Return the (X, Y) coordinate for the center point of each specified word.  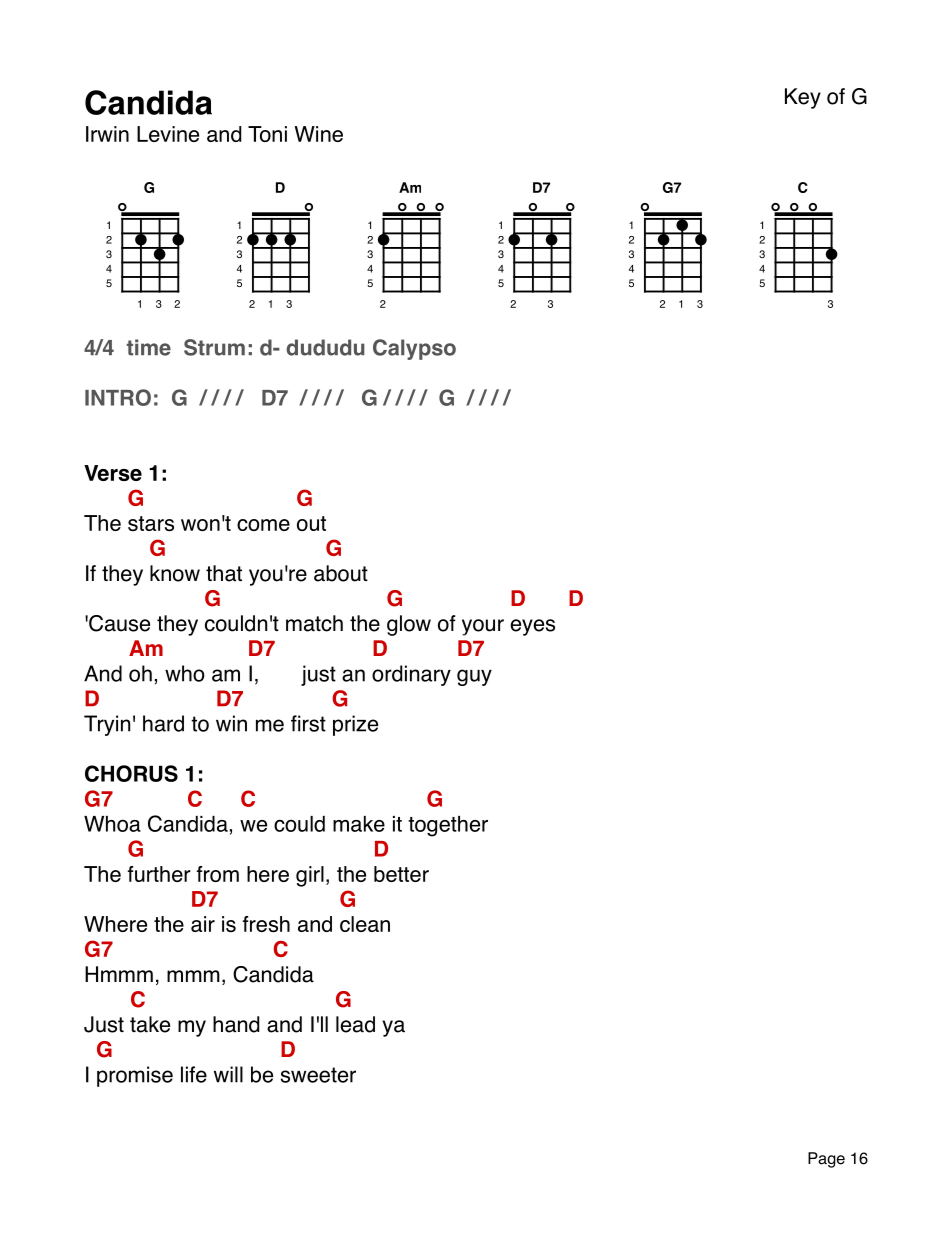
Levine (168, 134)
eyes (532, 627)
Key (803, 98)
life (194, 1074)
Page (826, 1160)
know (175, 573)
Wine (318, 134)
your (483, 627)
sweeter (318, 1075)
